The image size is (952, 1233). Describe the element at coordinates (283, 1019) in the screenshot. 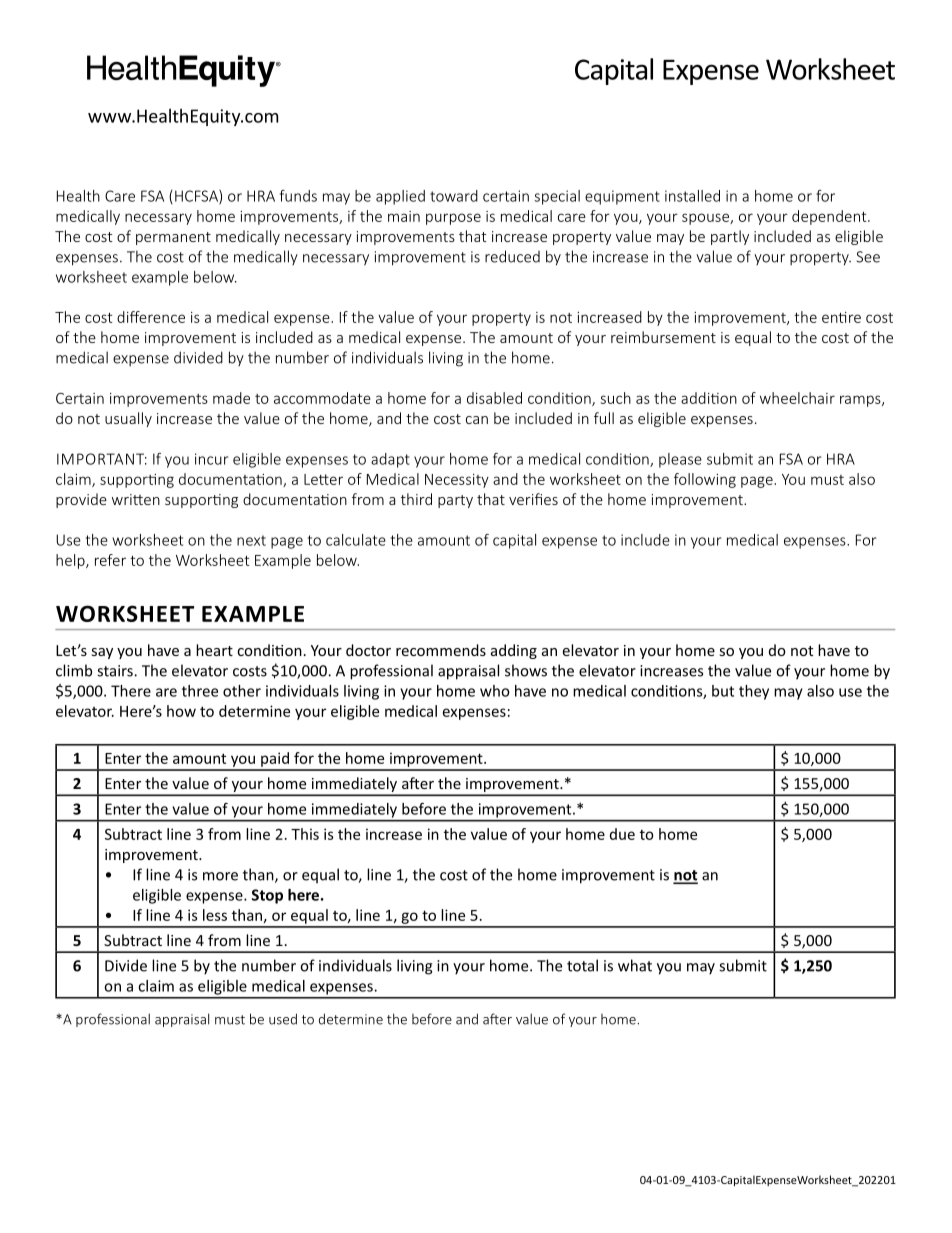

I see `used` at that location.
